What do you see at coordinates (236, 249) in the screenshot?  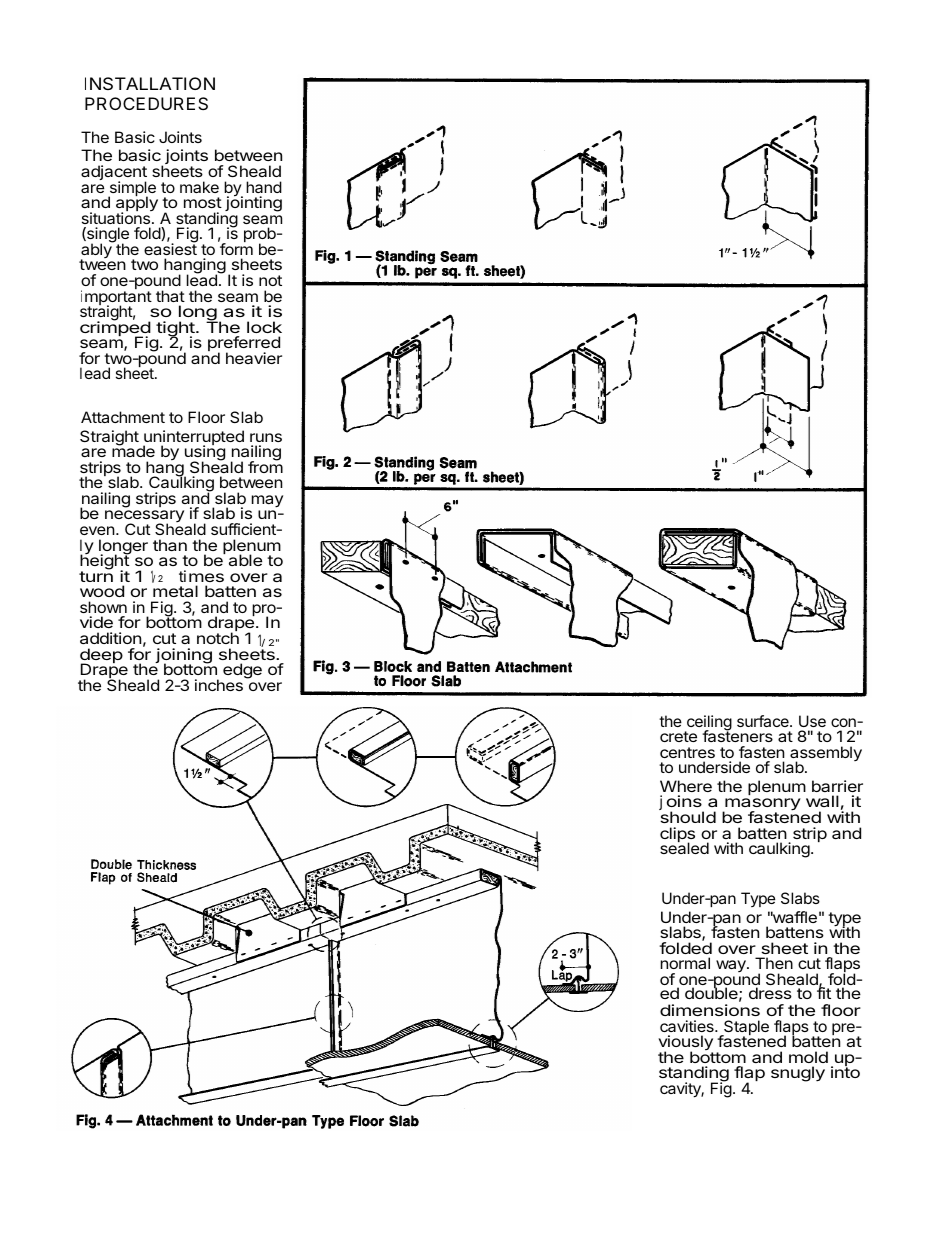 I see `form` at bounding box center [236, 249].
